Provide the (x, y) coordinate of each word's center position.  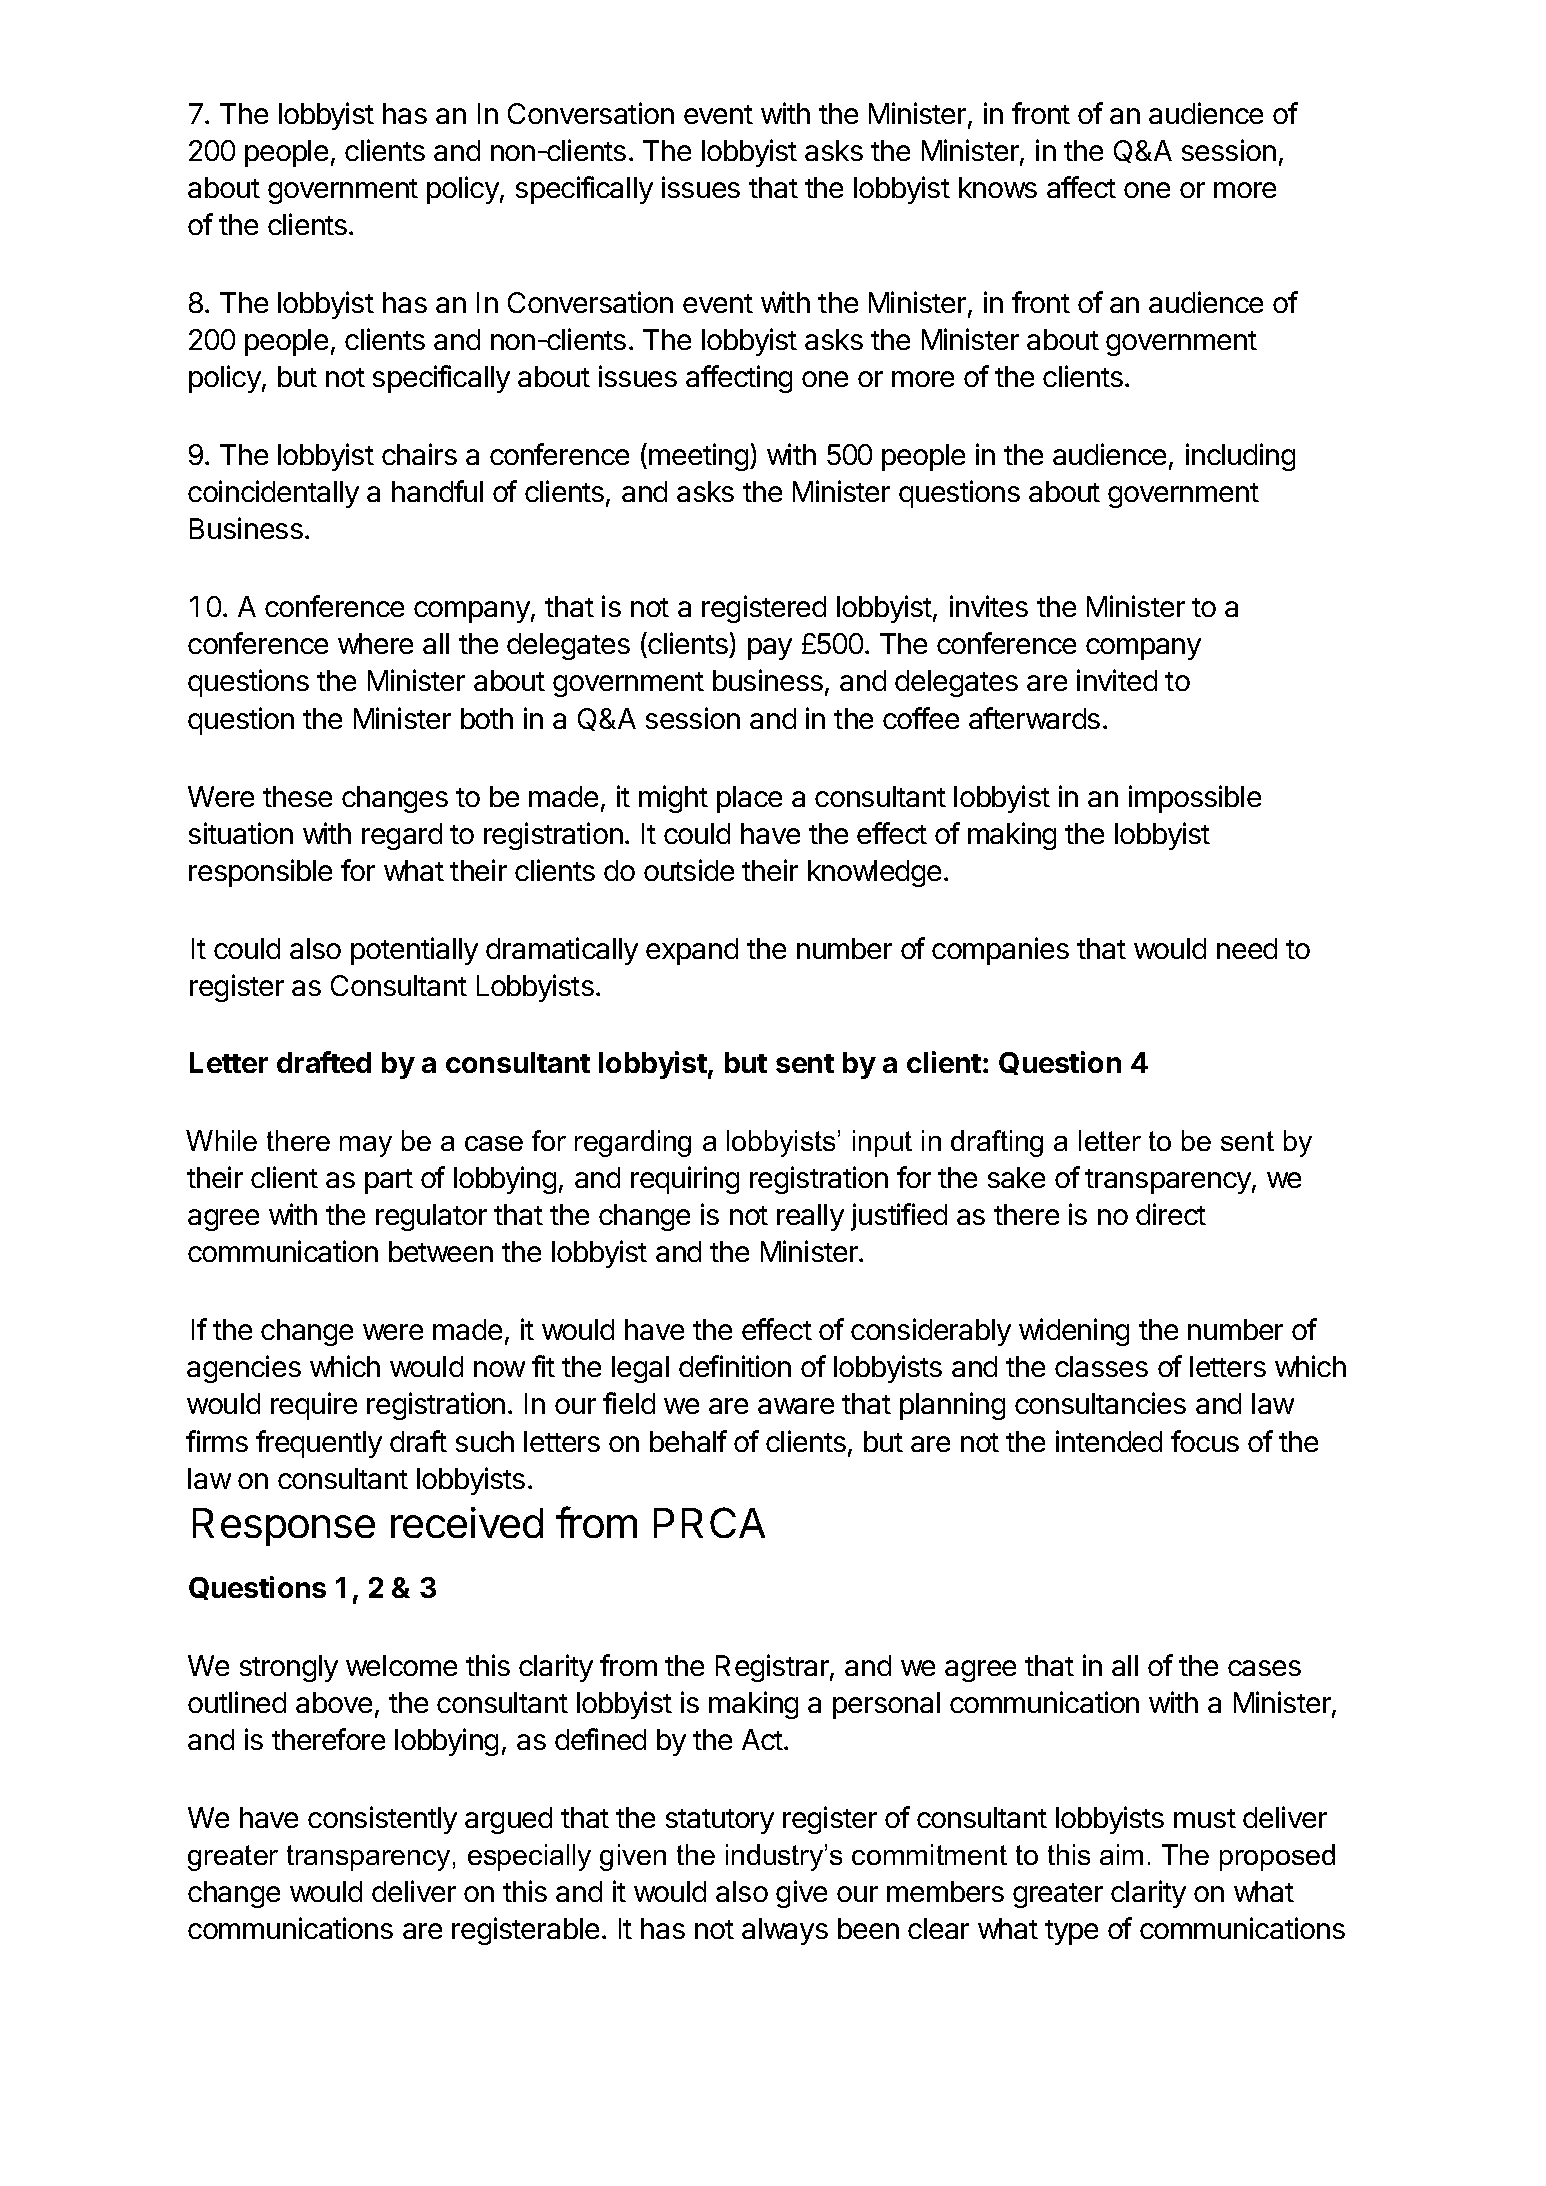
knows (998, 187)
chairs (419, 454)
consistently (382, 1820)
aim (1121, 1854)
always (785, 1931)
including (1240, 457)
